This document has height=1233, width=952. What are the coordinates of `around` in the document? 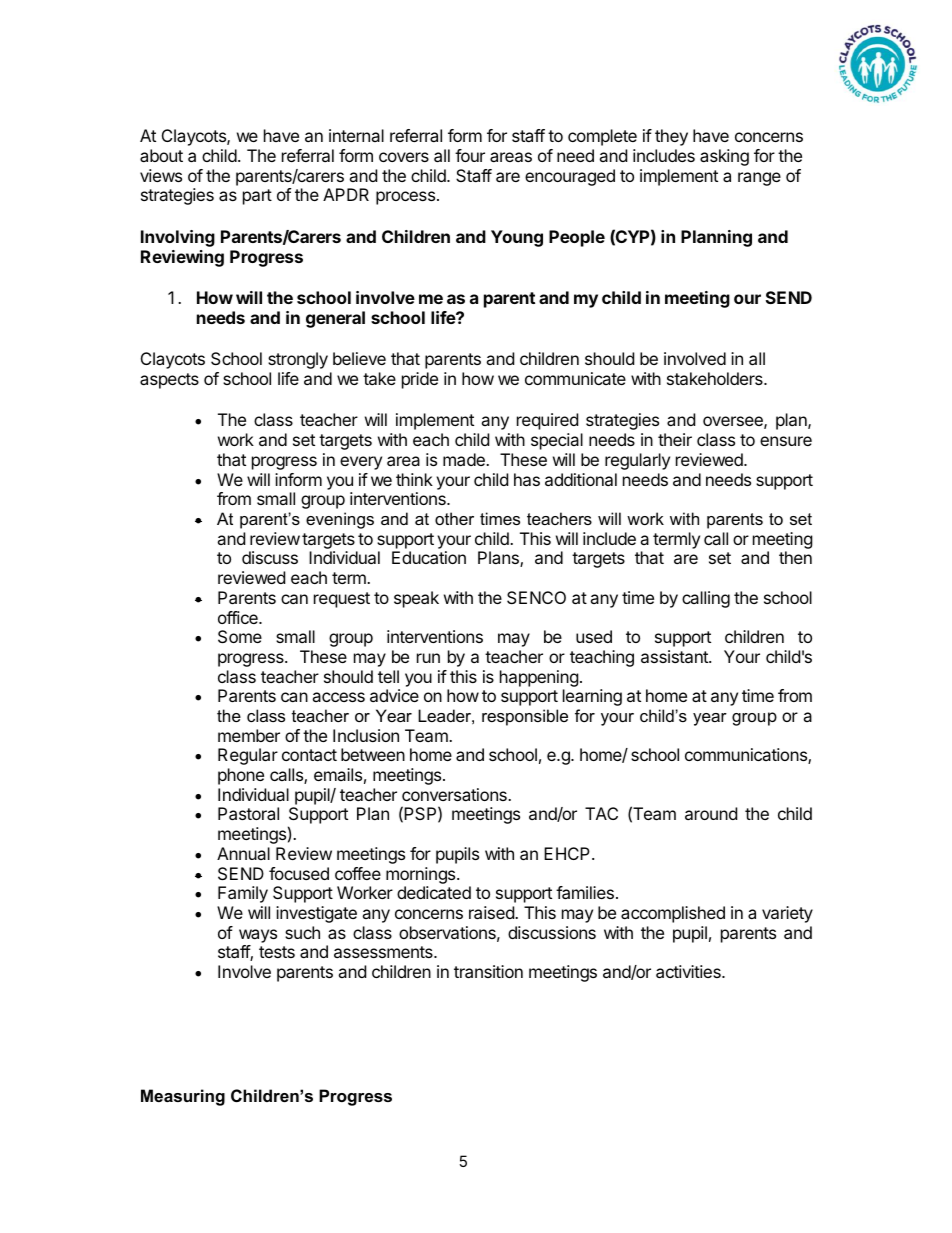 It's located at (711, 813).
